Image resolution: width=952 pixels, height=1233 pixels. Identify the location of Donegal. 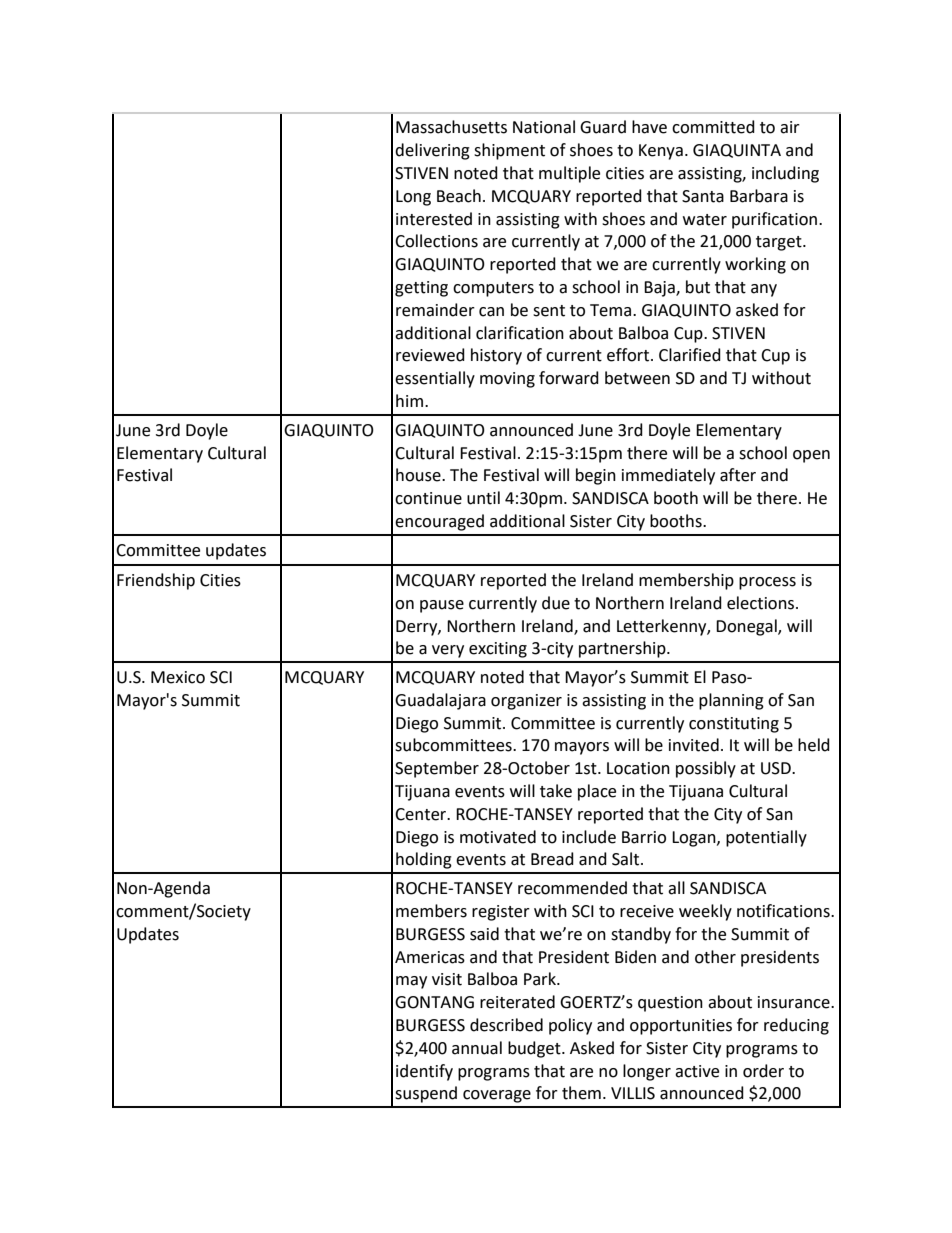
(747, 627).
